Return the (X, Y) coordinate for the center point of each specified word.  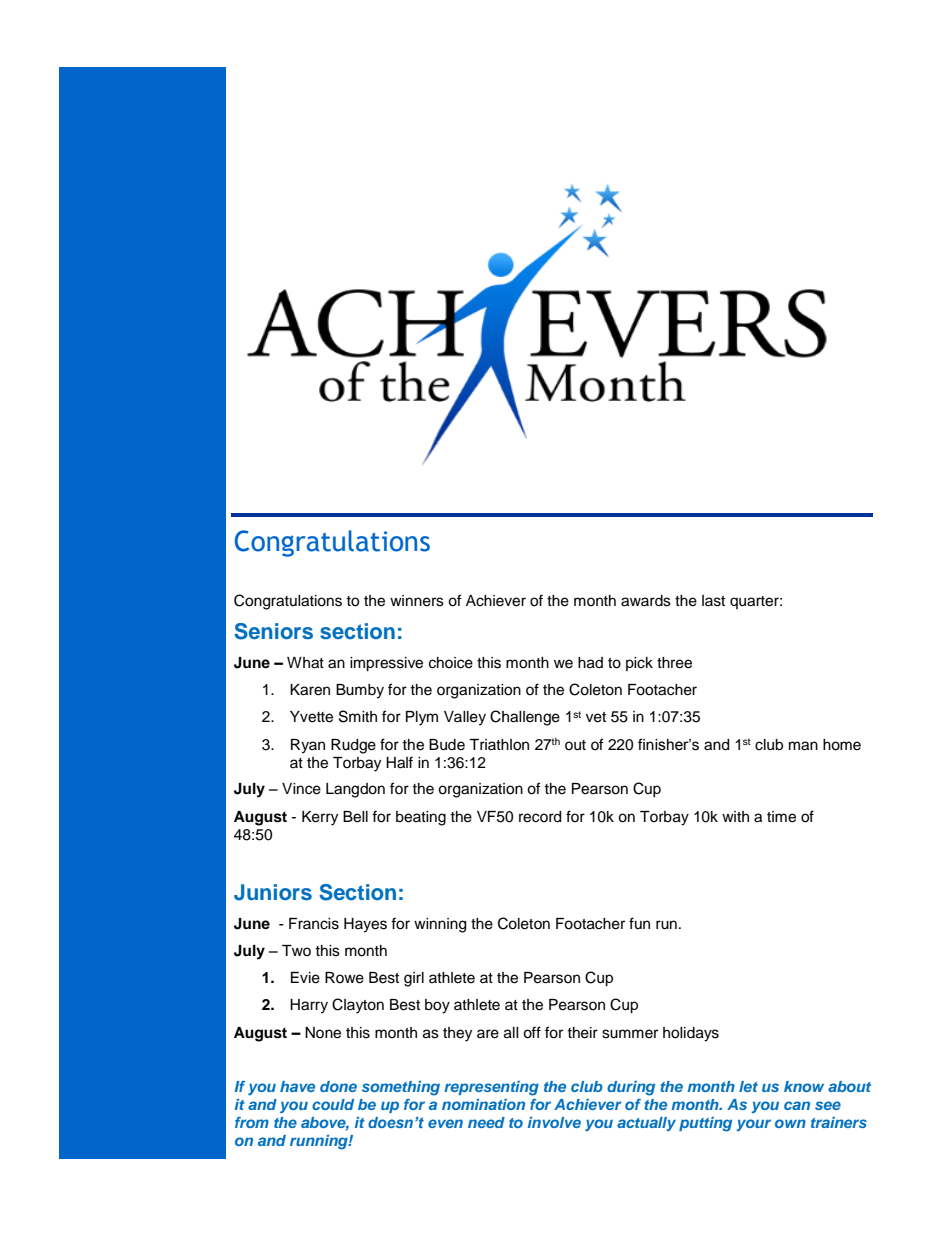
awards (646, 601)
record (540, 817)
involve (554, 1122)
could (333, 1104)
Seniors (273, 631)
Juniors (273, 892)
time (781, 817)
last (713, 601)
